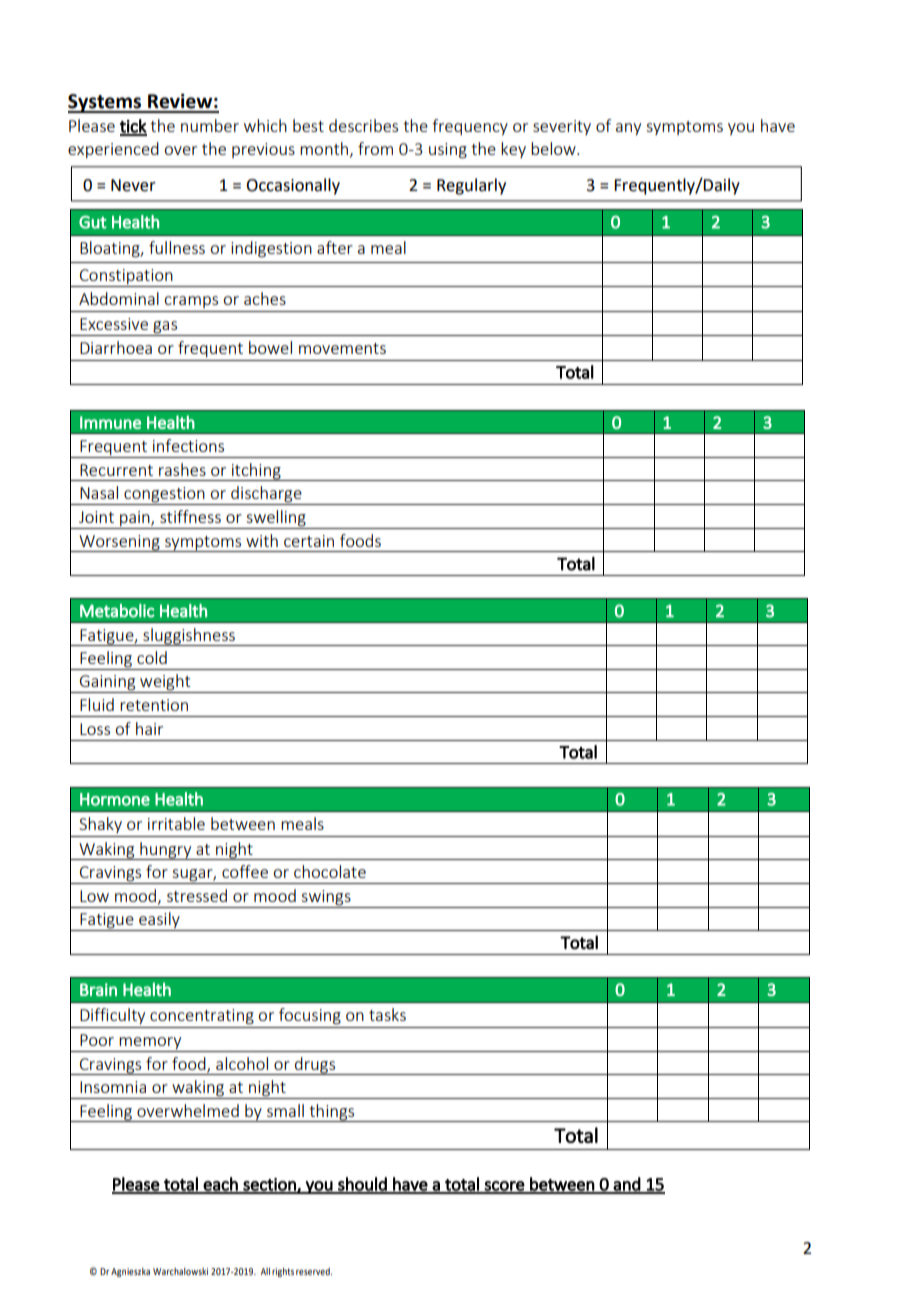  I want to click on movements, so click(342, 348).
